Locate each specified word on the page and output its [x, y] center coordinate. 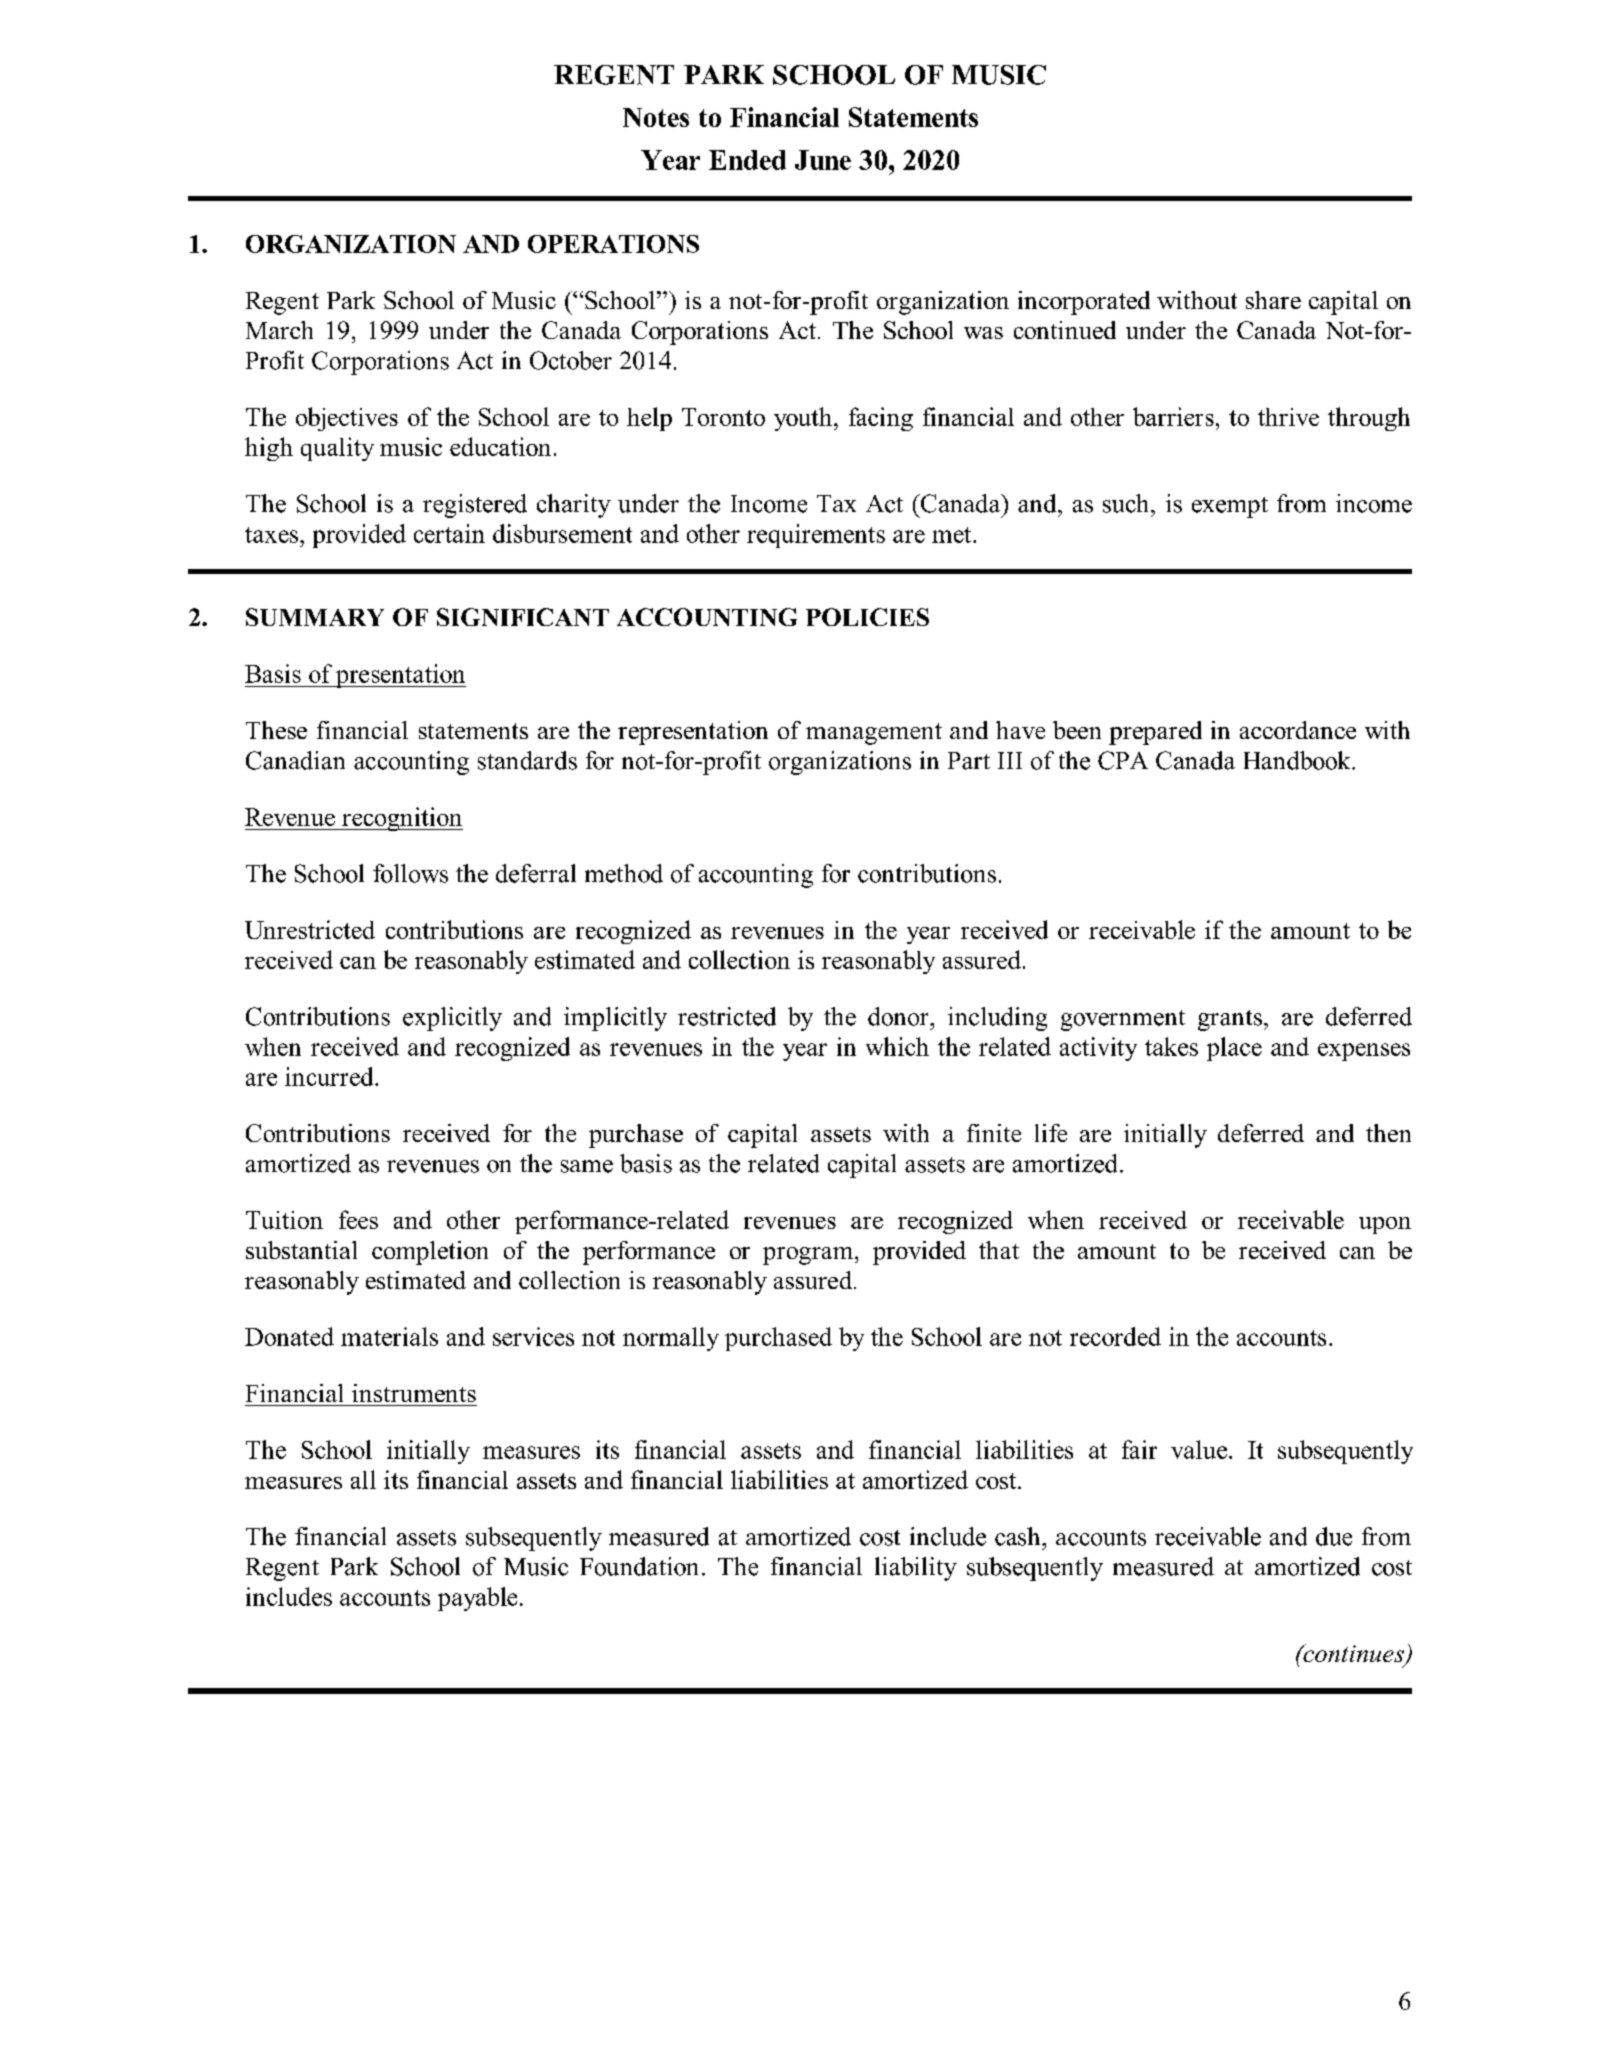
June [823, 160]
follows [410, 873]
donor [899, 1016]
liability [916, 1569]
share [1273, 300]
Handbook [1298, 760]
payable [477, 1599]
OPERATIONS [613, 244]
